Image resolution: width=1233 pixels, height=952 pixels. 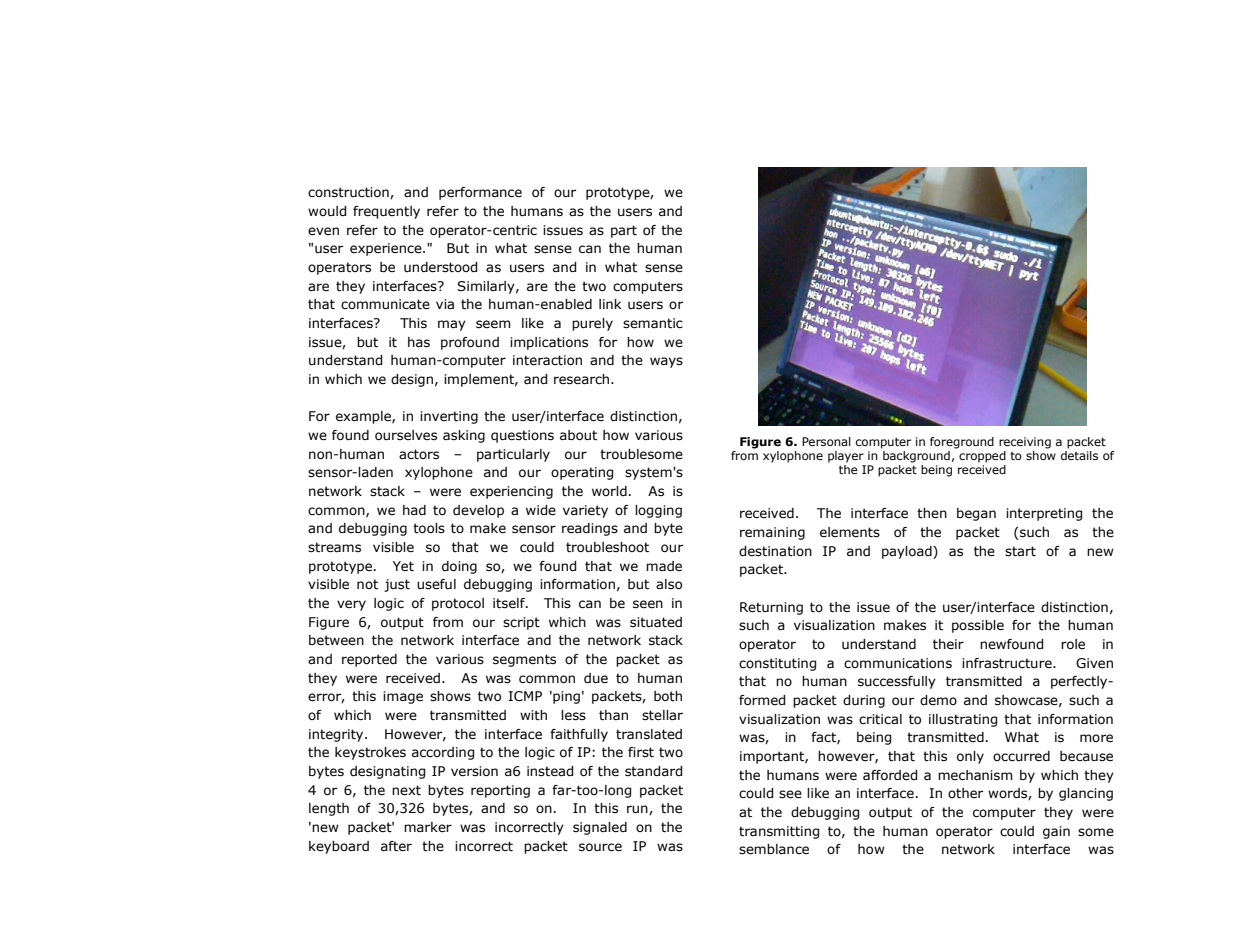 I want to click on possible, so click(x=978, y=626).
